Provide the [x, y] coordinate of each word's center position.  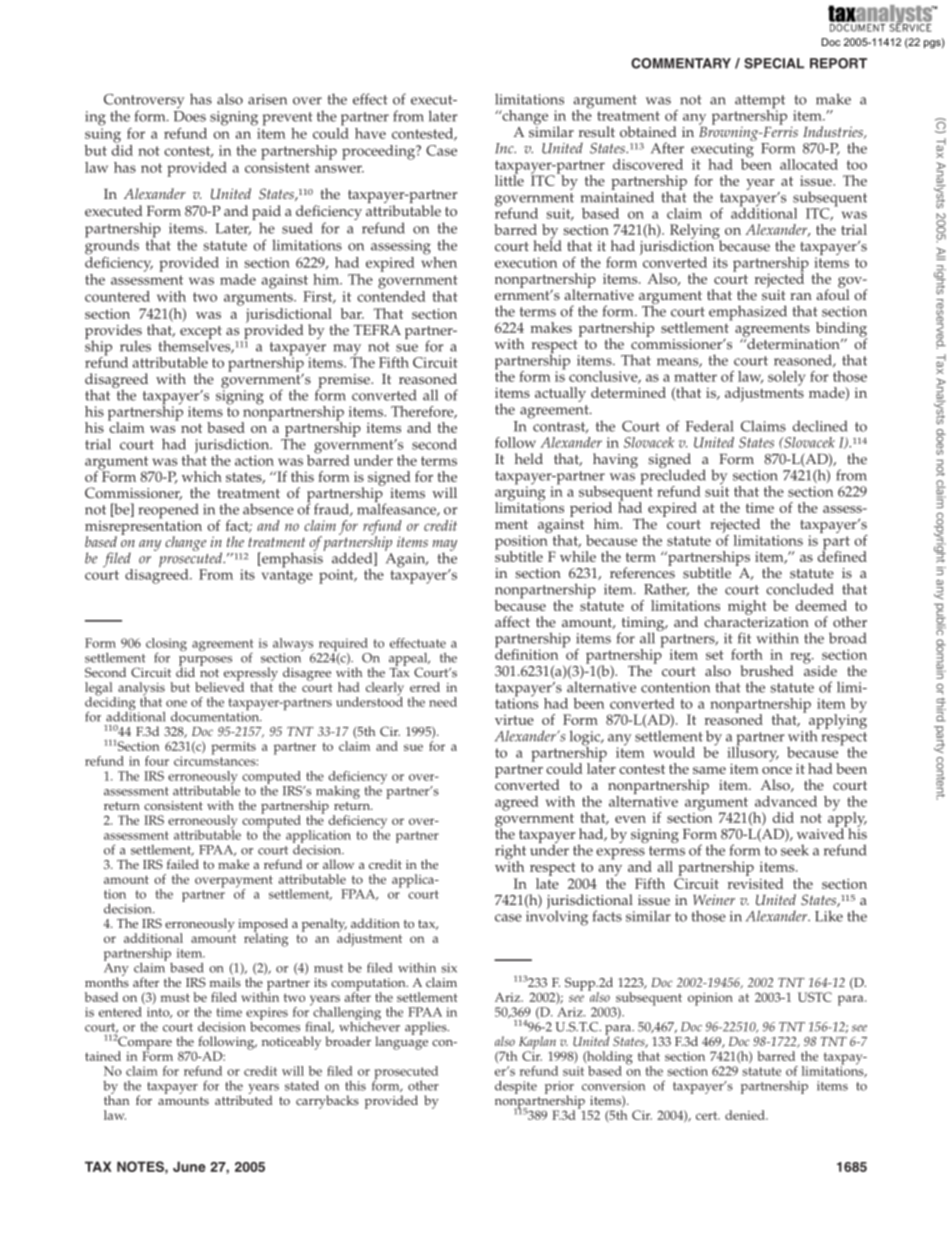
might [747, 607]
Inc [505, 148]
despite [516, 1087]
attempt [760, 103]
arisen [267, 99]
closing [166, 646]
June [189, 1166]
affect [512, 622]
